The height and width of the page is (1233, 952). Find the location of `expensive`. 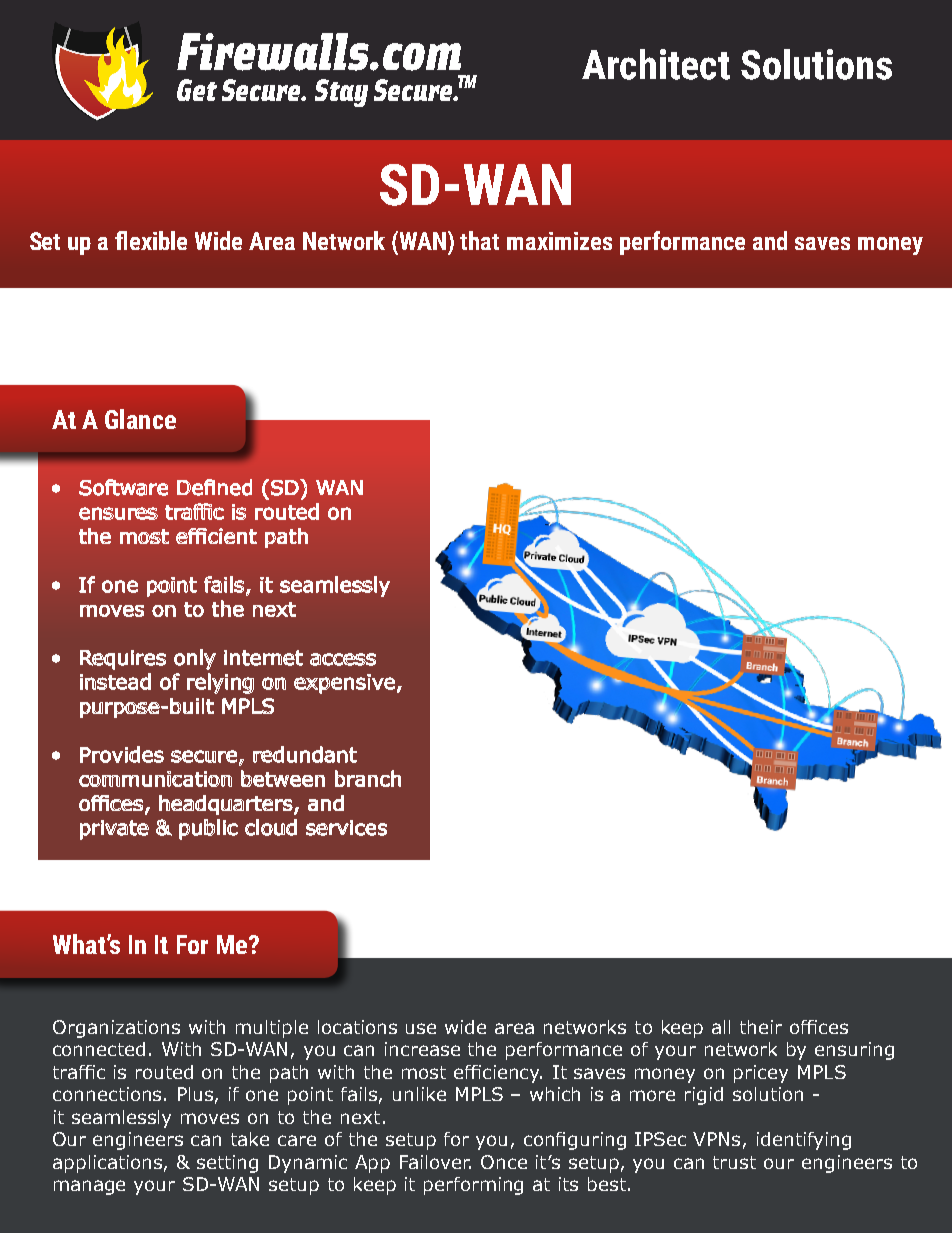

expensive is located at coordinates (344, 684).
